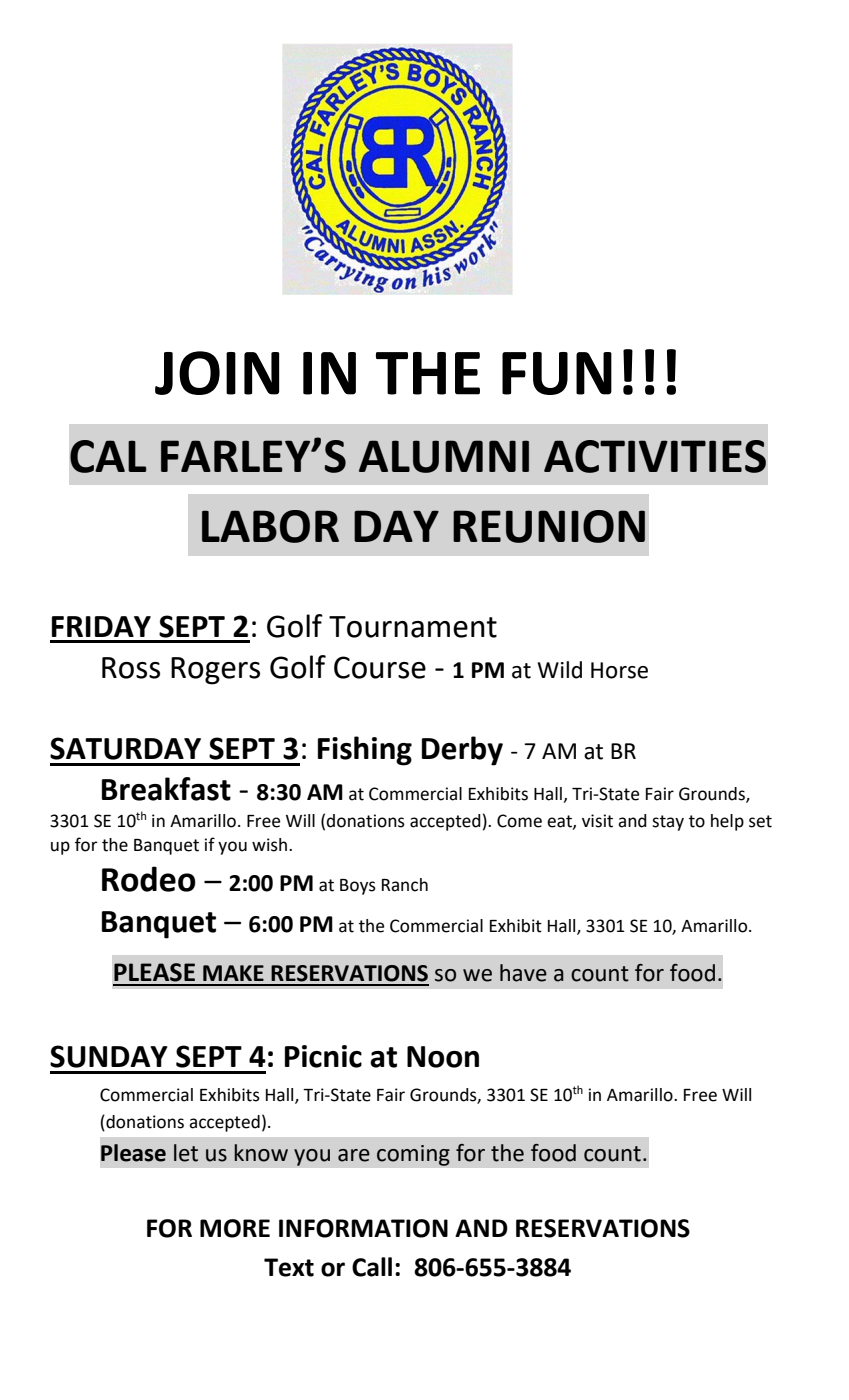  Describe the element at coordinates (444, 456) in the screenshot. I see `ALUMNI` at that location.
